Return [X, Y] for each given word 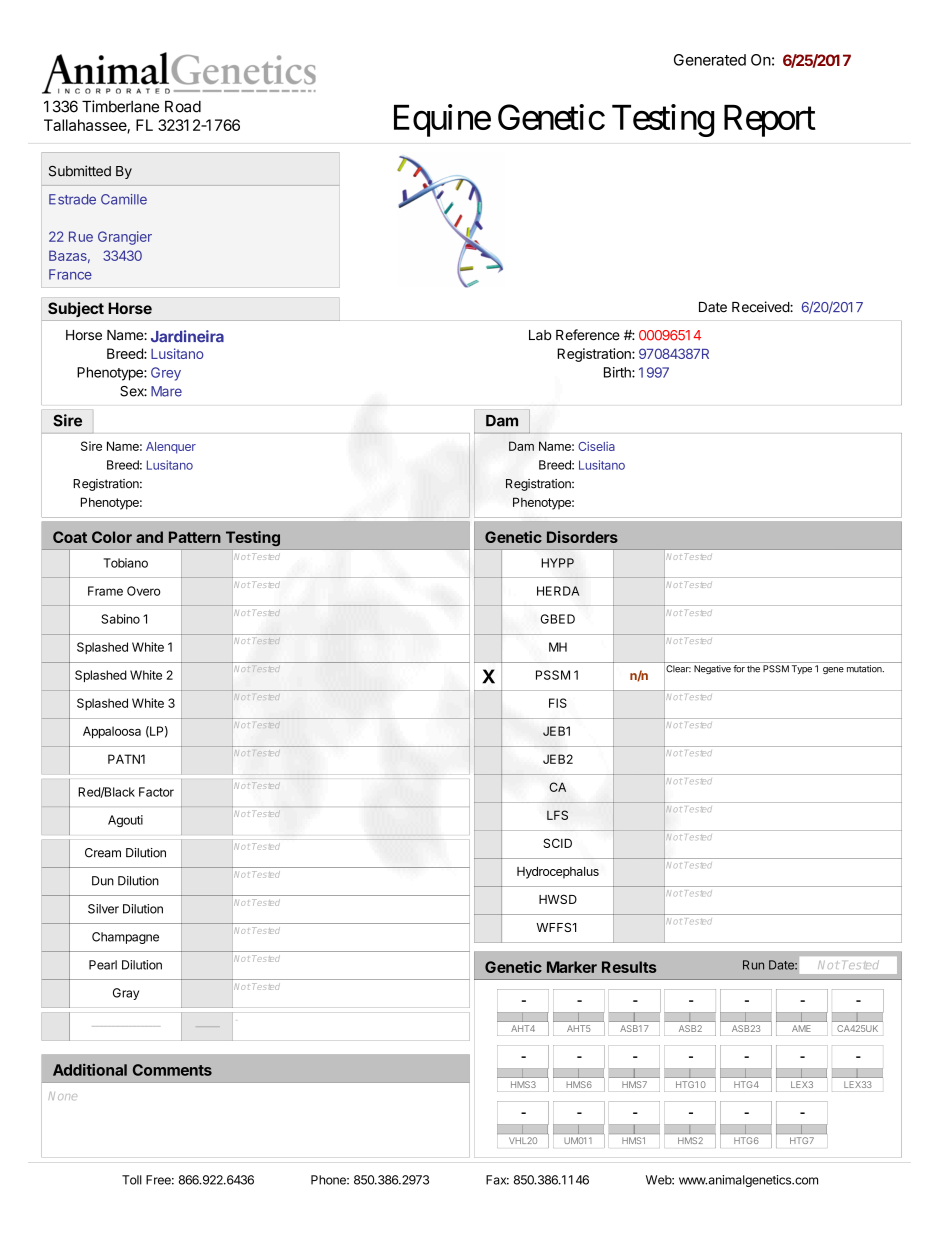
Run [753, 965]
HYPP [558, 563]
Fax [497, 1180]
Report [770, 121]
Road [183, 107]
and [149, 537]
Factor [156, 792]
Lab [540, 335]
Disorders [582, 537]
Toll [132, 1180]
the [753, 669]
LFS [557, 815]
